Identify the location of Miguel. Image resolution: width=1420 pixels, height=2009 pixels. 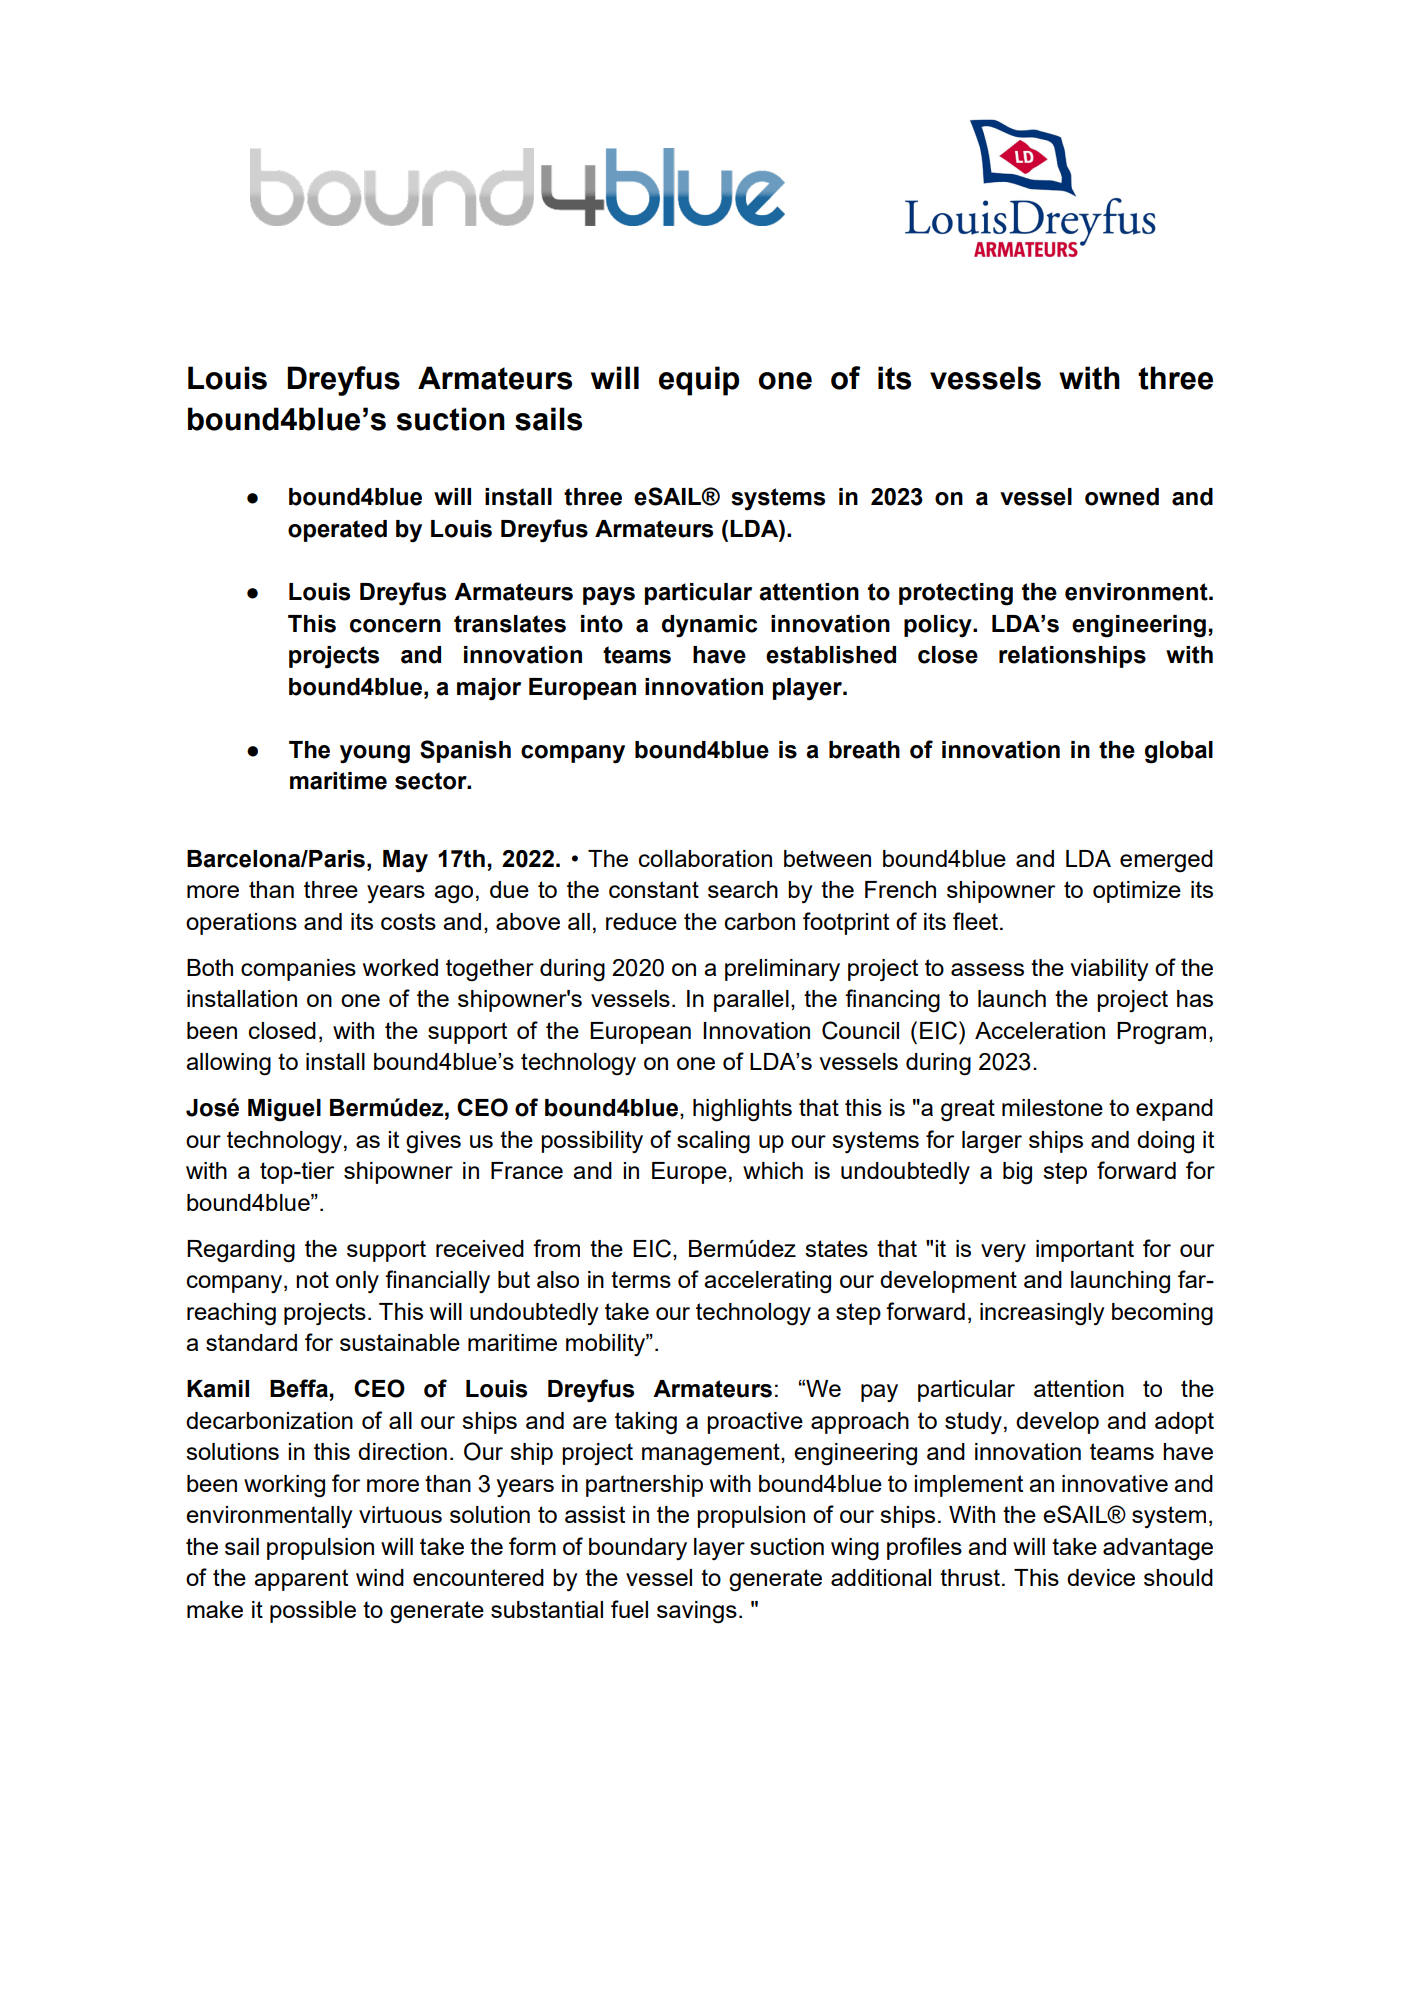
(284, 1110).
